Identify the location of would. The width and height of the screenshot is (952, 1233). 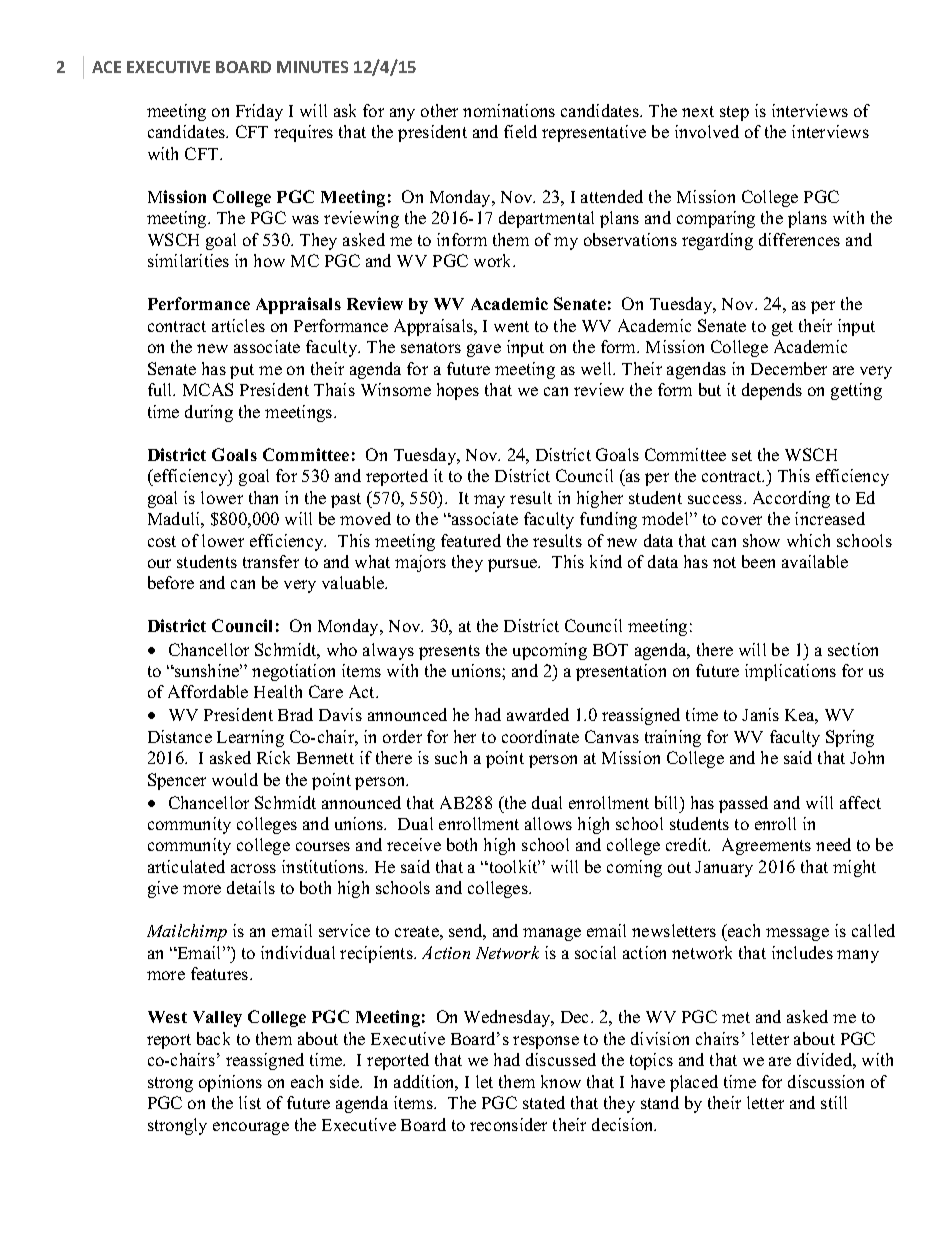
(235, 779).
